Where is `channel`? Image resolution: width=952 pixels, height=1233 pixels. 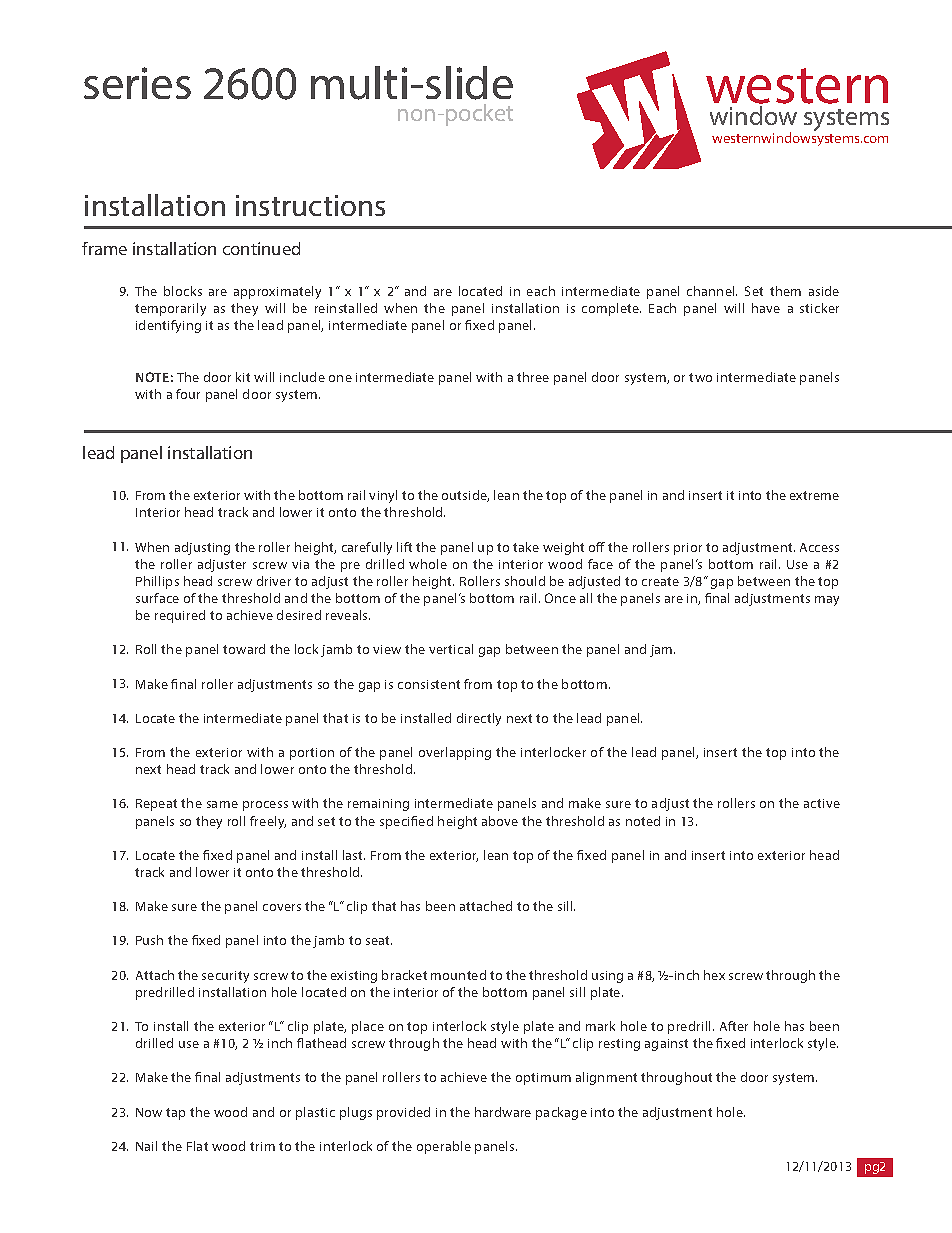
channel is located at coordinates (712, 291).
